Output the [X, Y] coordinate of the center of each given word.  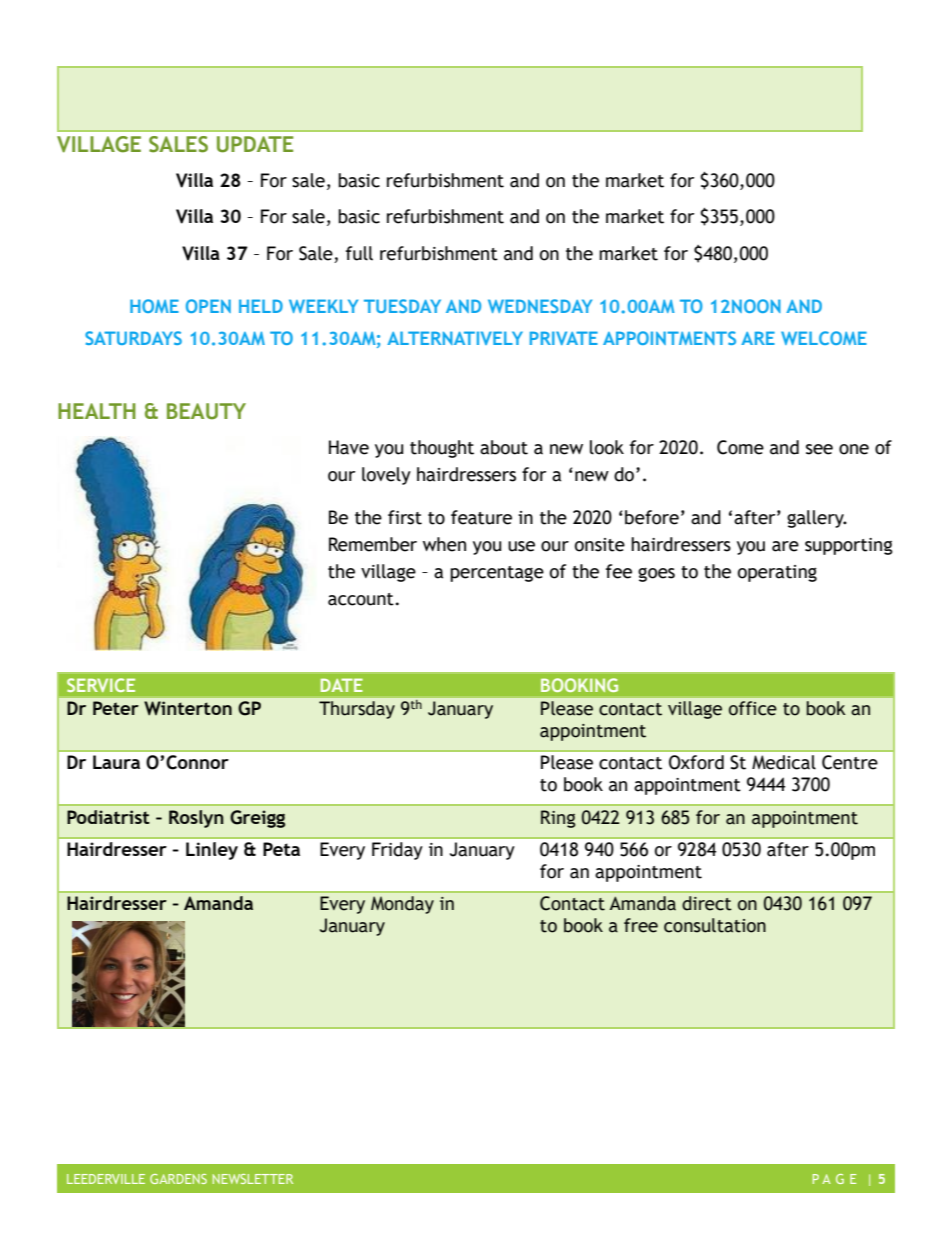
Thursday [357, 710]
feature [481, 517]
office [753, 708]
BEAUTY [206, 411]
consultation [715, 925]
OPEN [208, 306]
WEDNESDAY [540, 306]
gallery [816, 519]
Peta [281, 849]
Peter [116, 708]
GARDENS [178, 1179]
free [641, 925]
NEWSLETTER [253, 1179]
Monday [402, 905]
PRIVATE [564, 338]
